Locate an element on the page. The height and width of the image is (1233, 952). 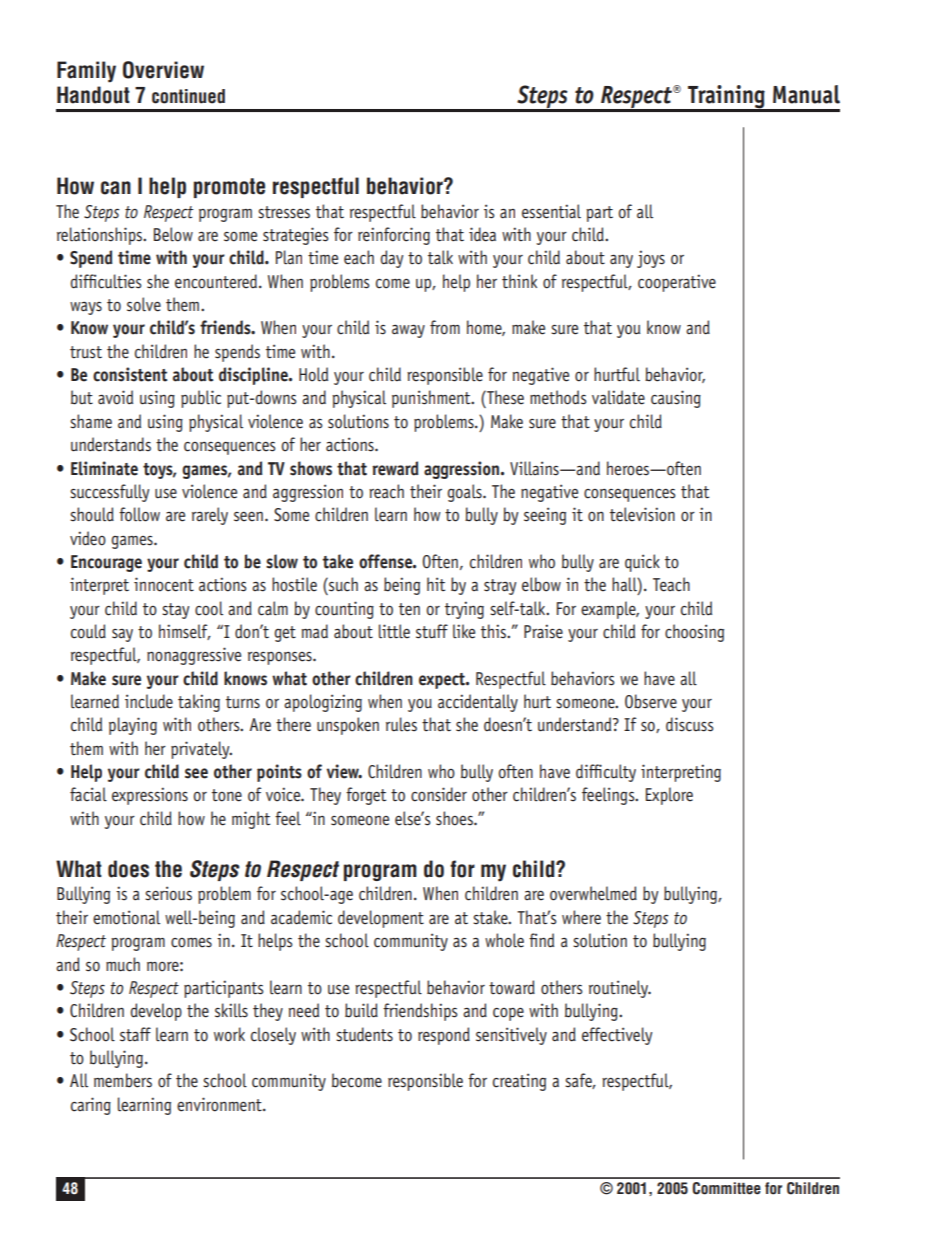
serious is located at coordinates (168, 893).
